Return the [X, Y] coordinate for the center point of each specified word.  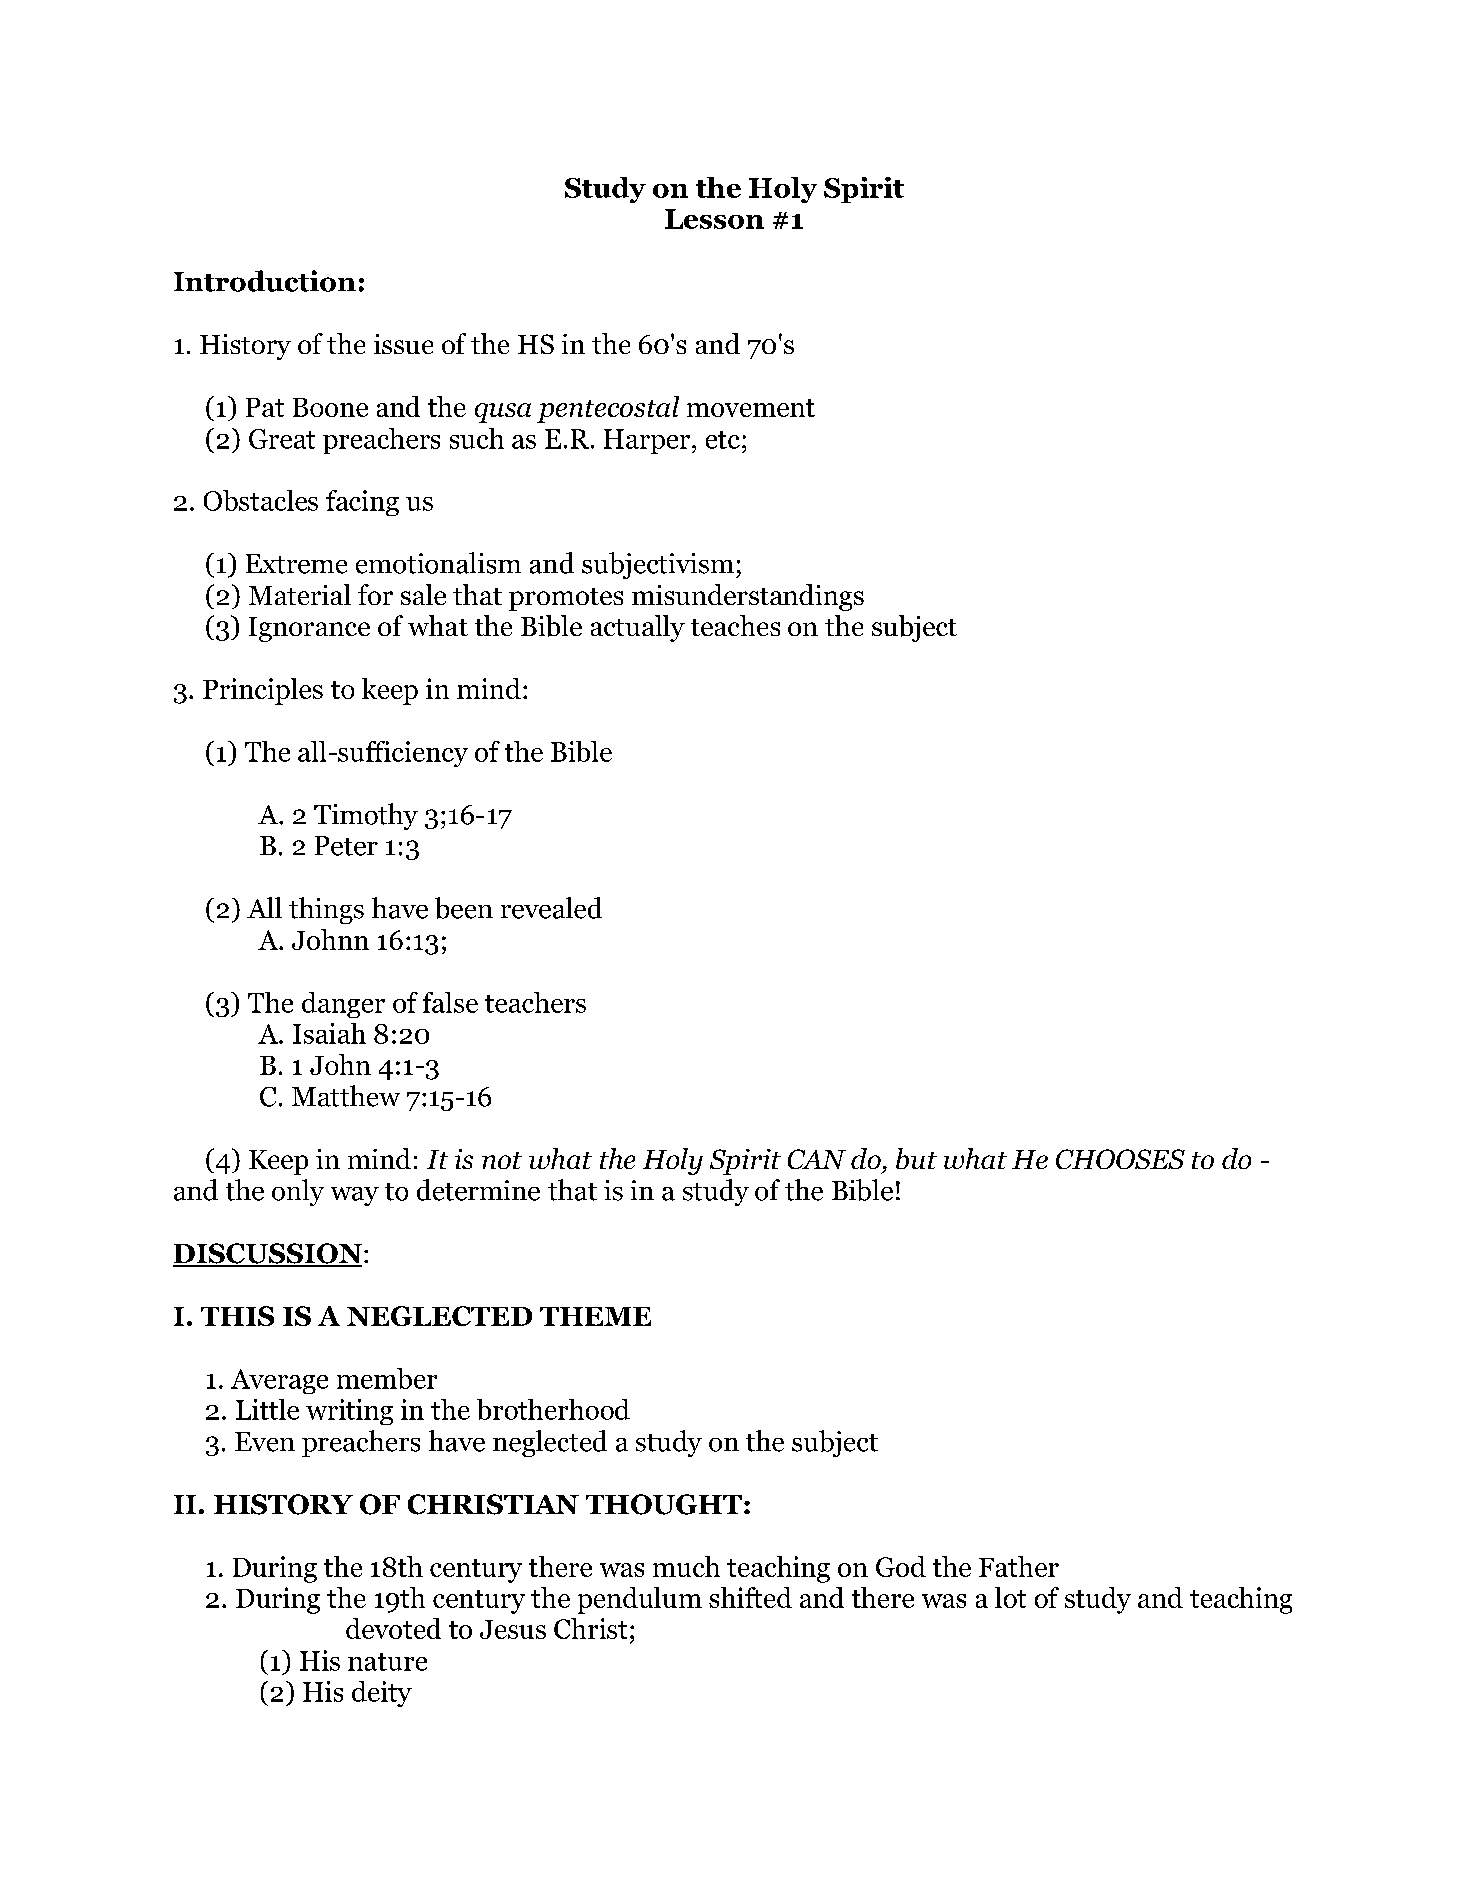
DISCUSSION [267, 1254]
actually [638, 628]
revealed [551, 908]
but [916, 1158]
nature [387, 1662]
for [375, 594]
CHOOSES [1120, 1159]
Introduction [265, 281]
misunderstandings [748, 597]
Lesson [714, 219]
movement [751, 408]
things [326, 910]
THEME [595, 1316]
